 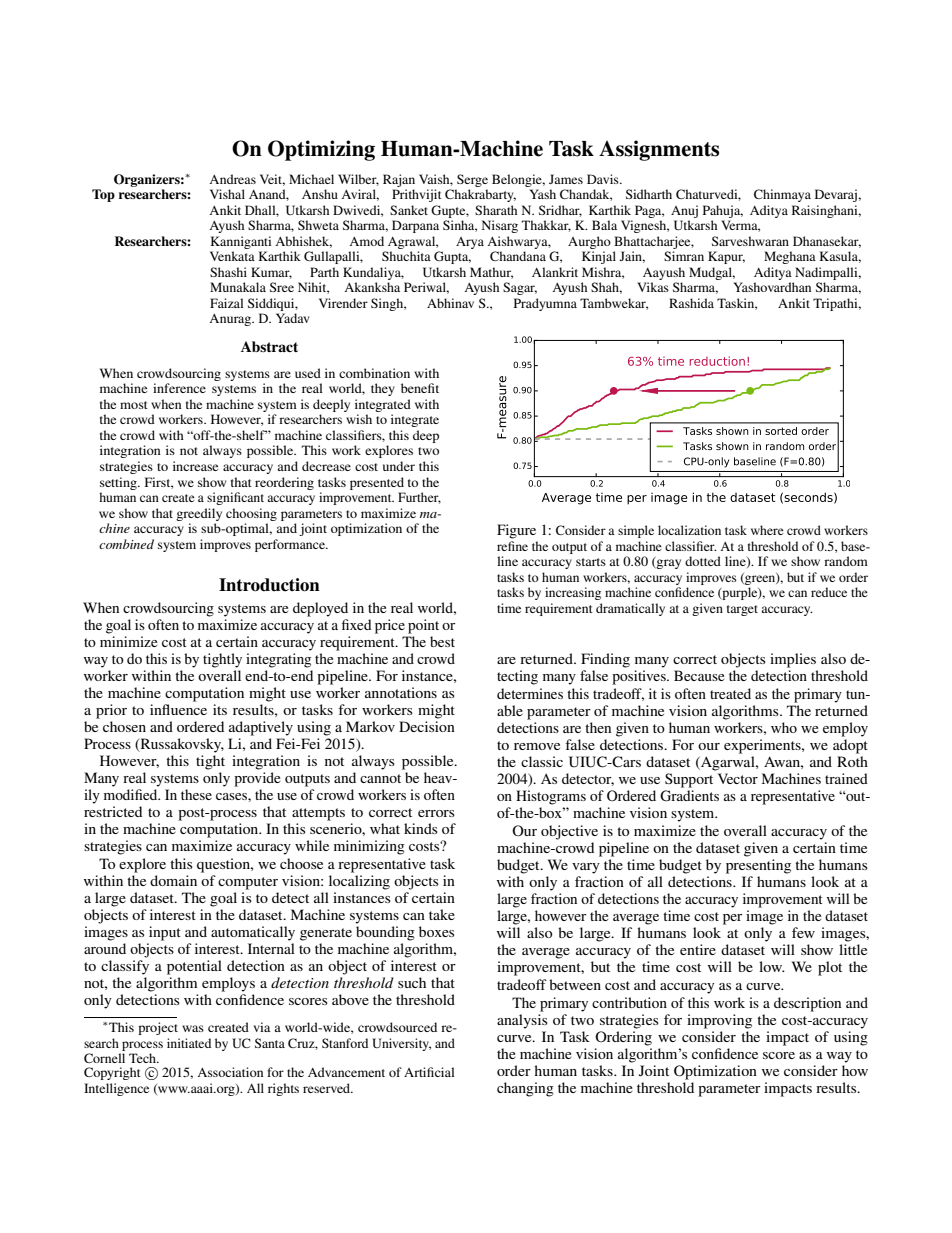 What do you see at coordinates (420, 388) in the screenshot?
I see `benefit` at bounding box center [420, 388].
